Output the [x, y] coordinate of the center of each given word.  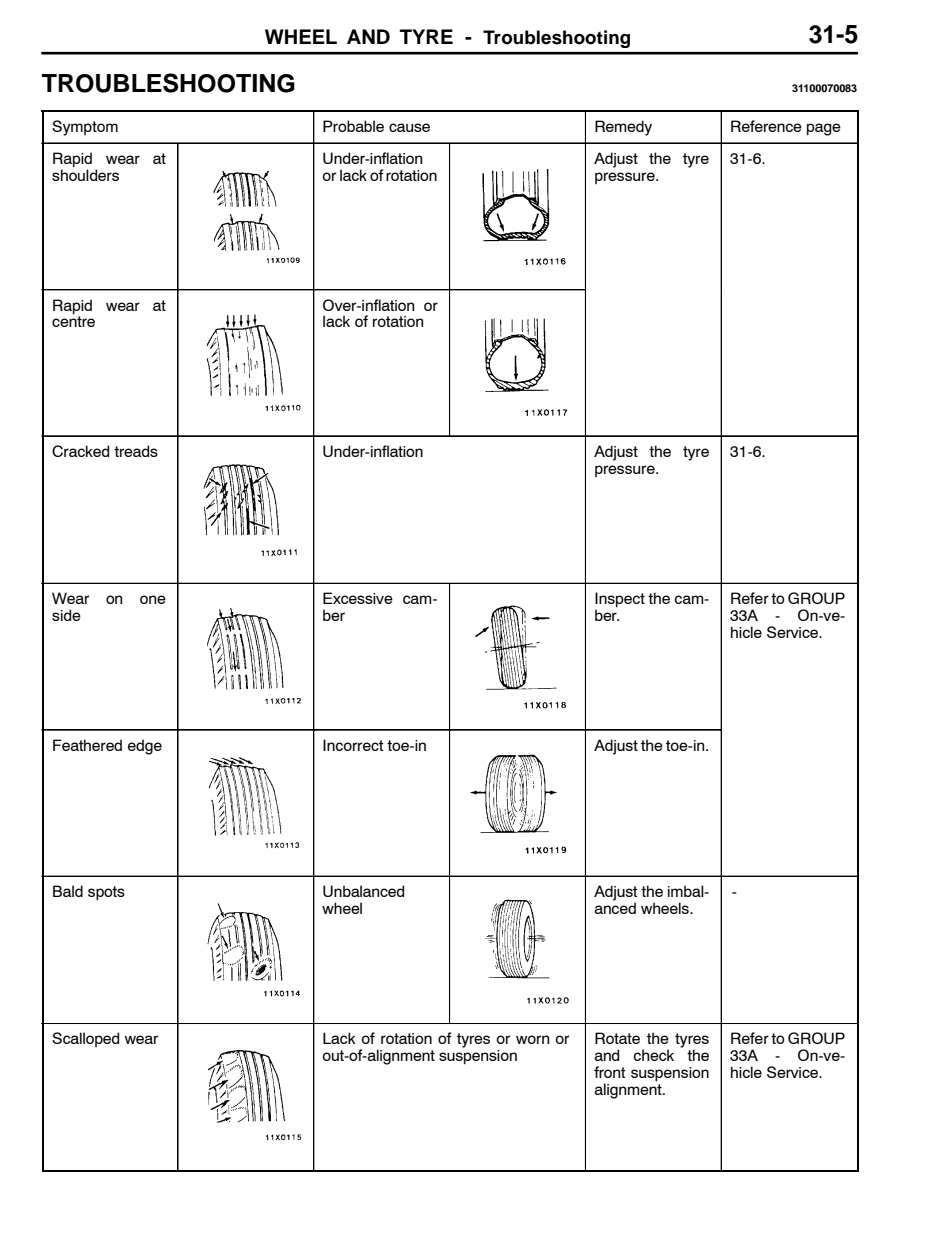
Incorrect [353, 745]
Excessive [358, 598]
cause [409, 127]
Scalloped [85, 1039]
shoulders [85, 175]
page [824, 129]
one [153, 599]
